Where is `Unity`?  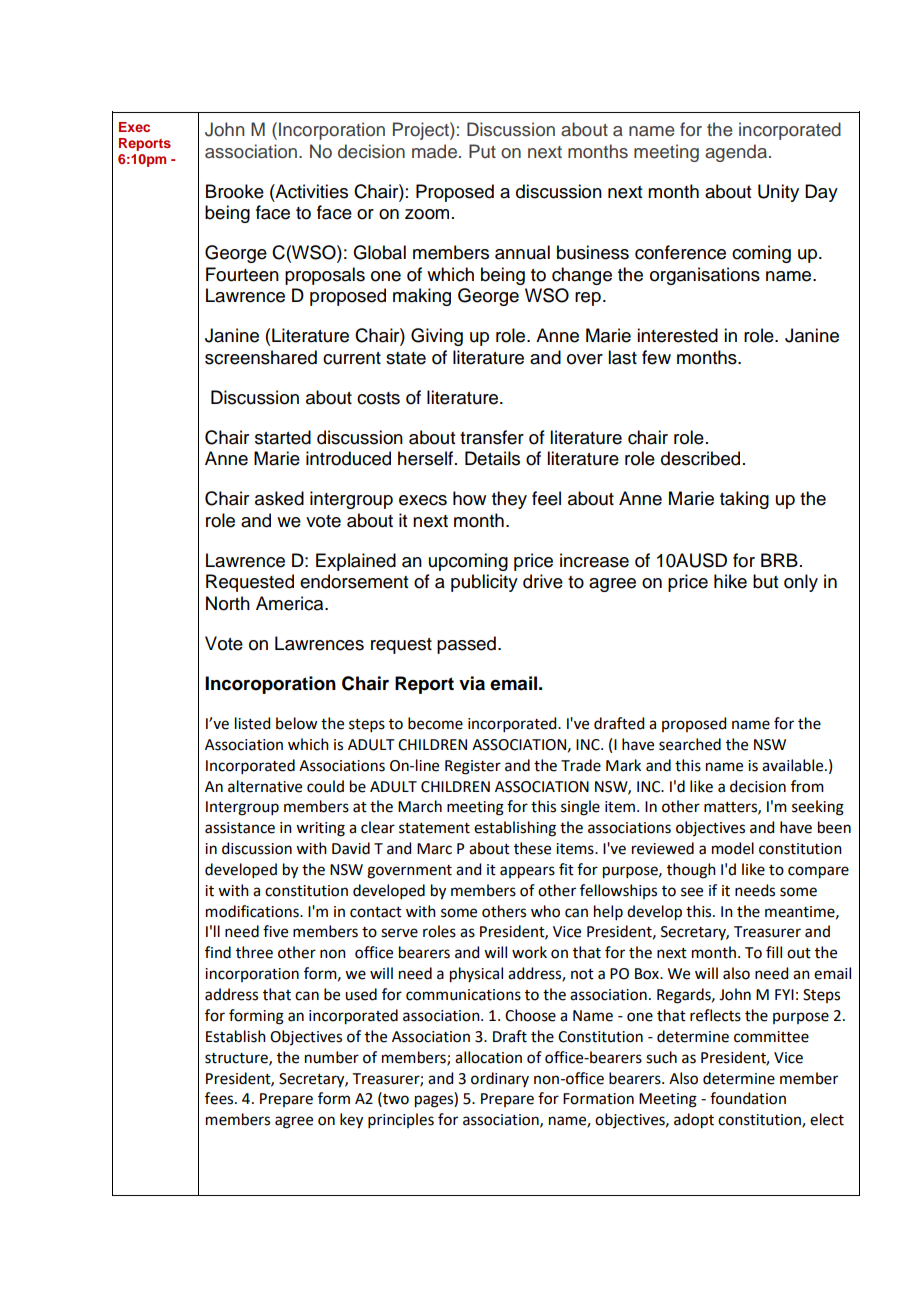 Unity is located at coordinates (778, 193).
